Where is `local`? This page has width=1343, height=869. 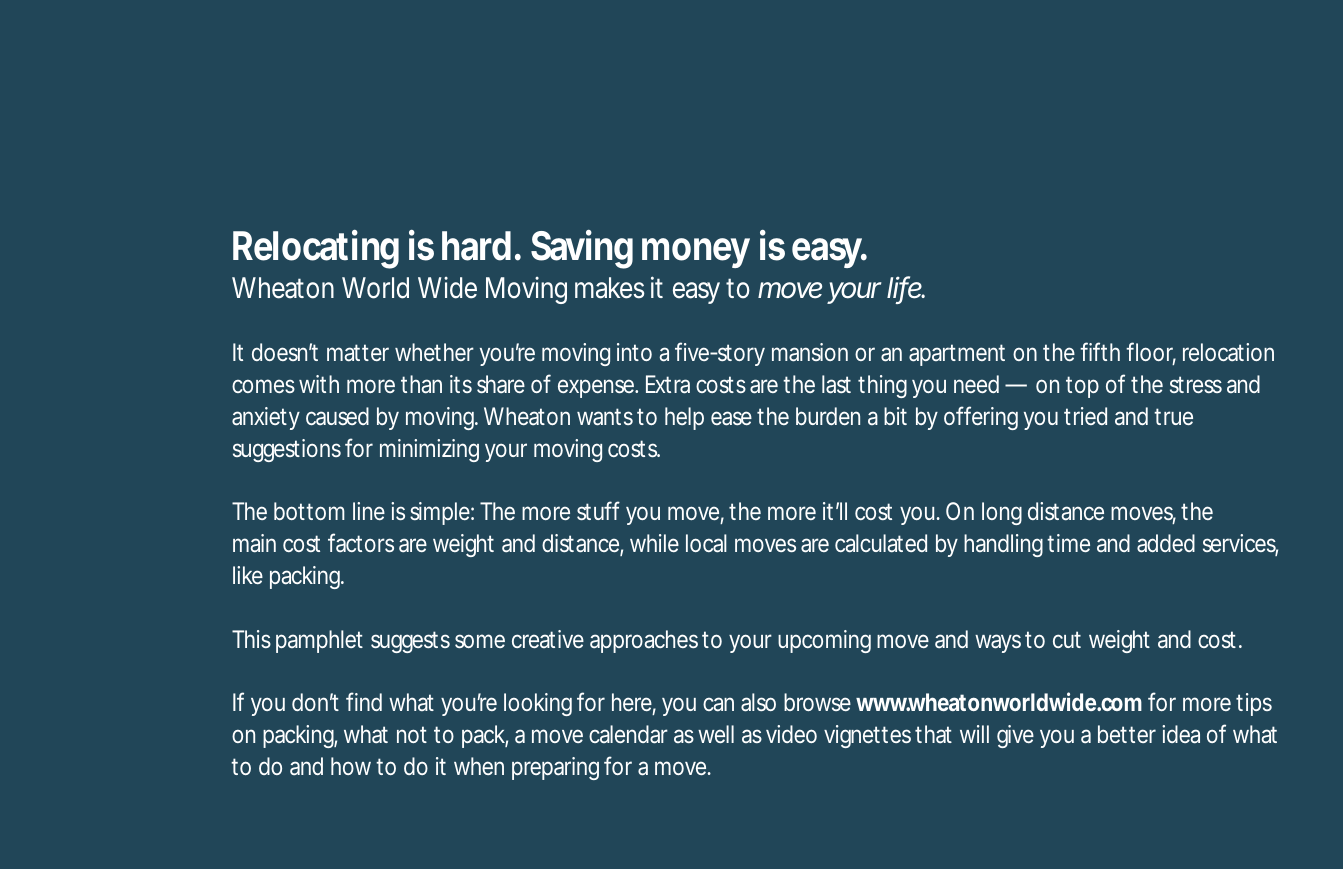 local is located at coordinates (706, 543).
